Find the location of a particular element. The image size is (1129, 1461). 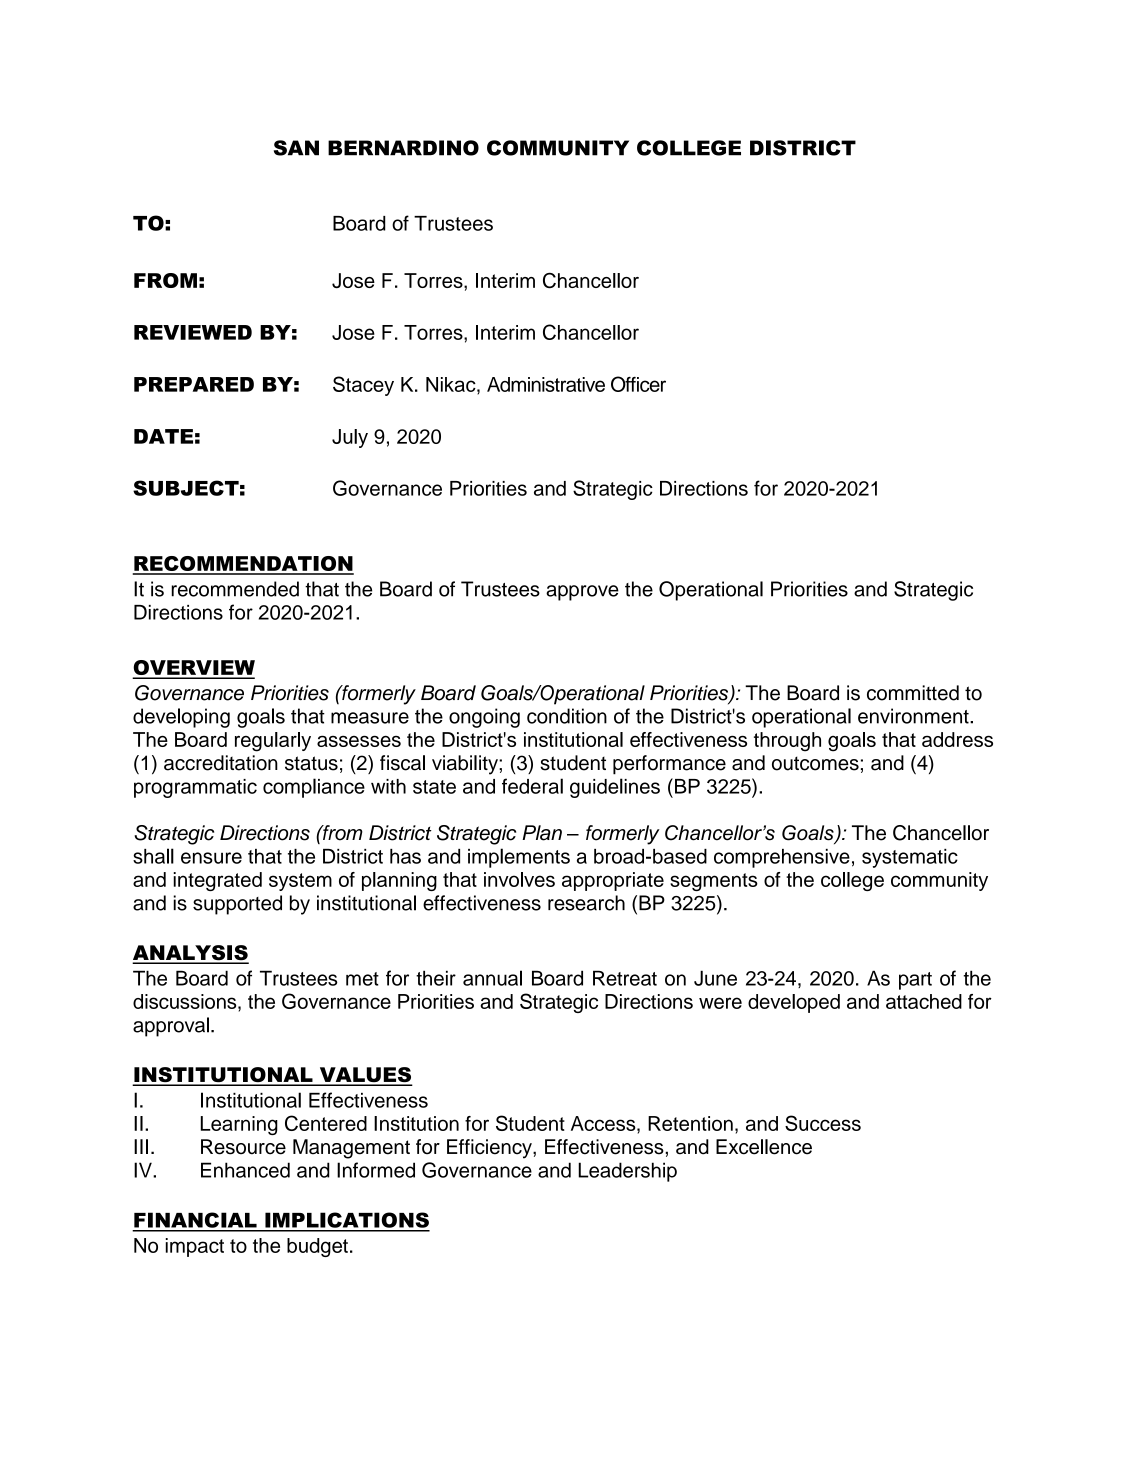

OVERVIEW is located at coordinates (194, 669).
